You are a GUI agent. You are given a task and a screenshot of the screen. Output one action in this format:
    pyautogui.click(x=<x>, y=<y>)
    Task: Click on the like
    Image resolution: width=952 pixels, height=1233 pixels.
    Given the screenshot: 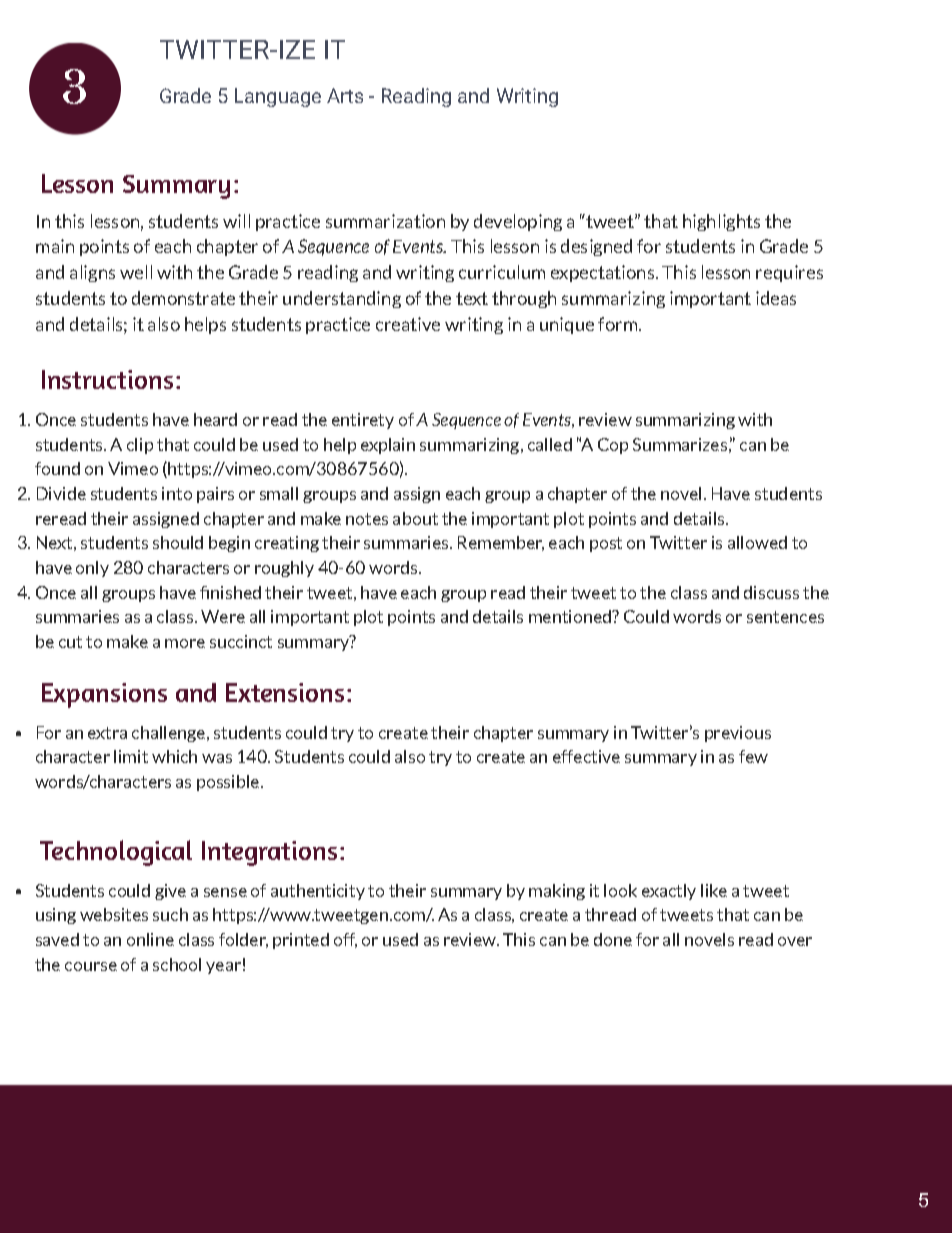 What is the action you would take?
    pyautogui.click(x=714, y=890)
